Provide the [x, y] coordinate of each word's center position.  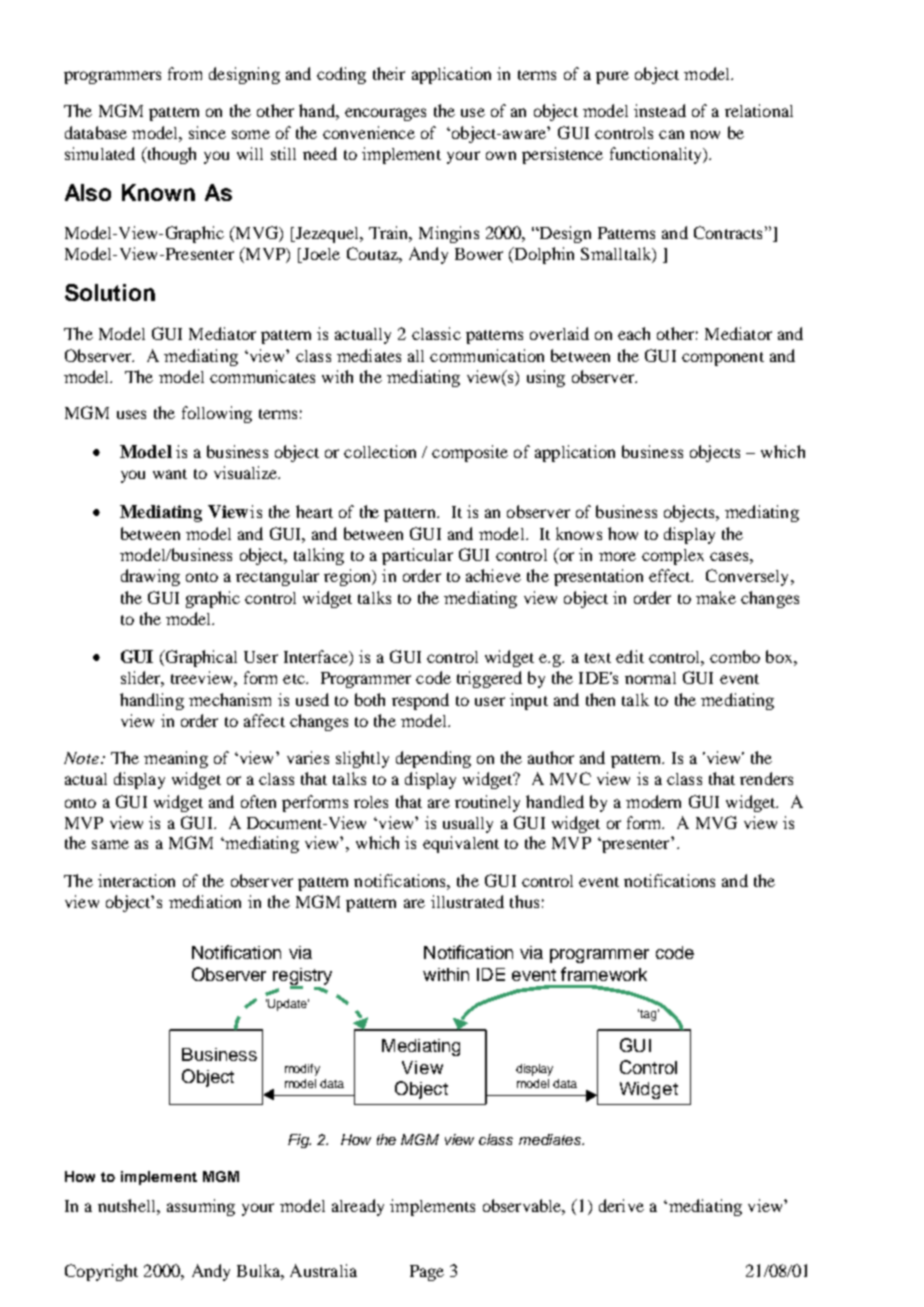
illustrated [467, 901]
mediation [205, 901]
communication [487, 355]
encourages [385, 114]
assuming [201, 1207]
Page [427, 1273]
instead [660, 110]
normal [650, 678]
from [185, 73]
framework [604, 974]
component [723, 359]
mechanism [230, 699]
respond [420, 701]
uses [131, 414]
